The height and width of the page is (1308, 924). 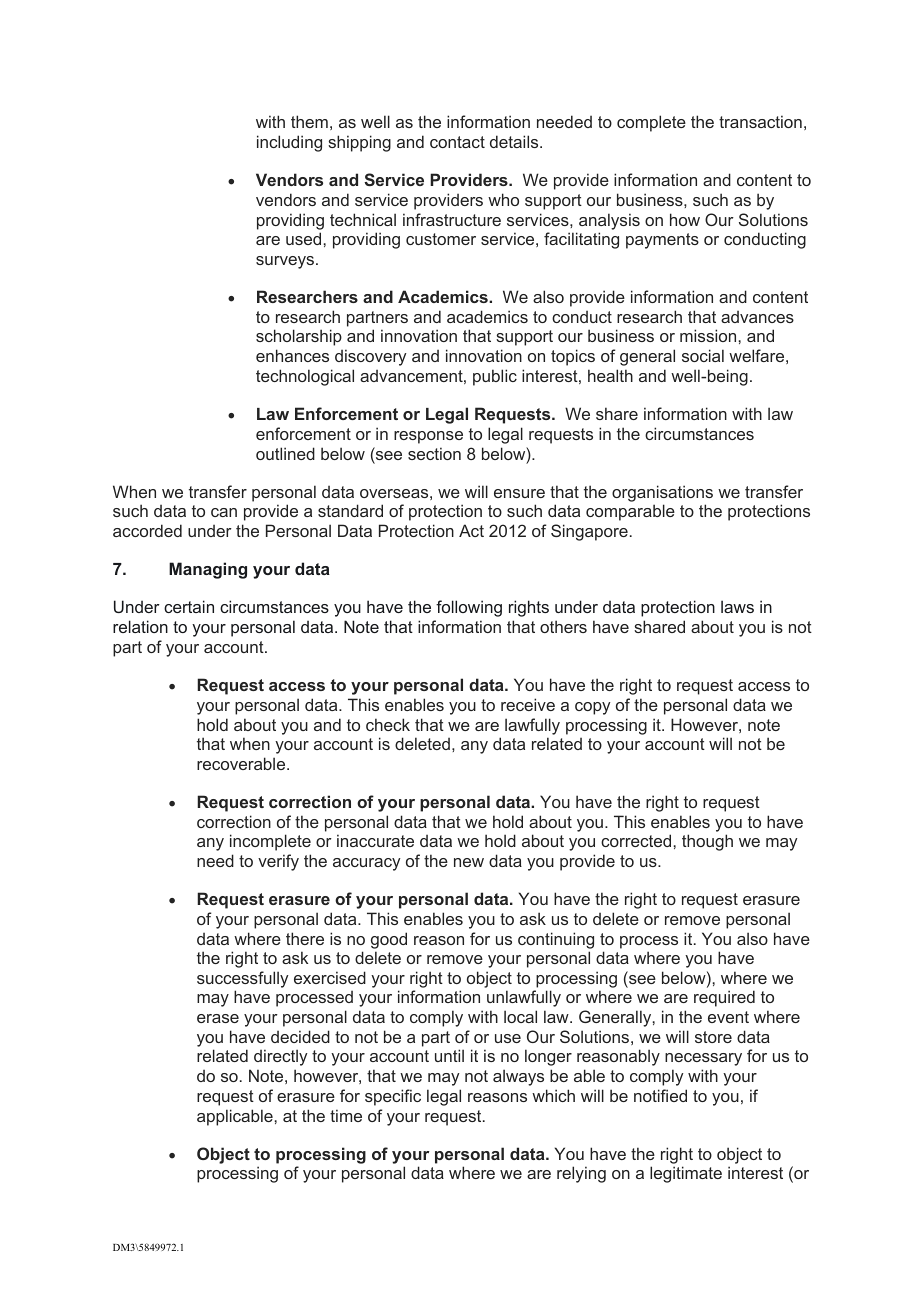 I want to click on contact, so click(x=457, y=142).
